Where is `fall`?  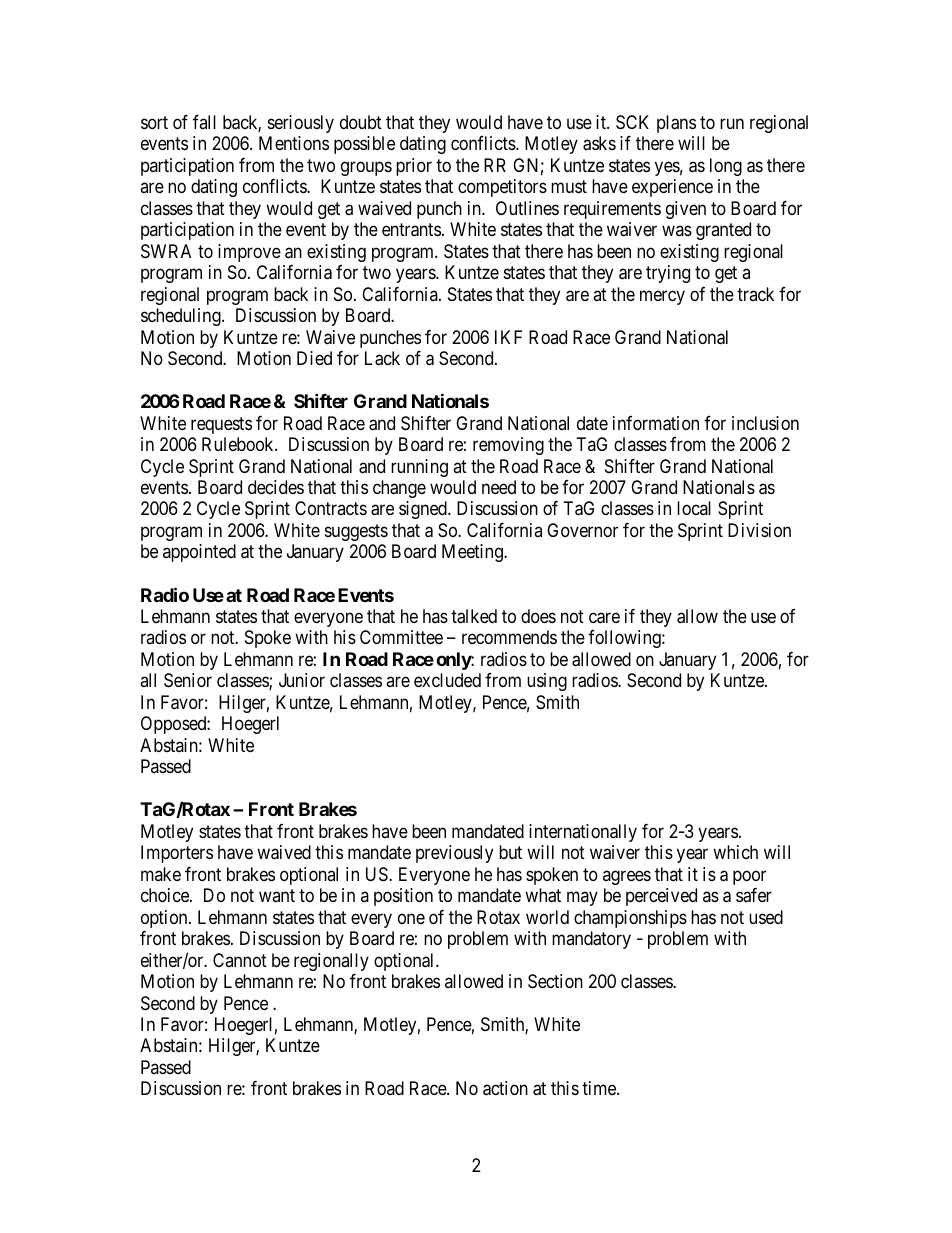
fall is located at coordinates (204, 122).
